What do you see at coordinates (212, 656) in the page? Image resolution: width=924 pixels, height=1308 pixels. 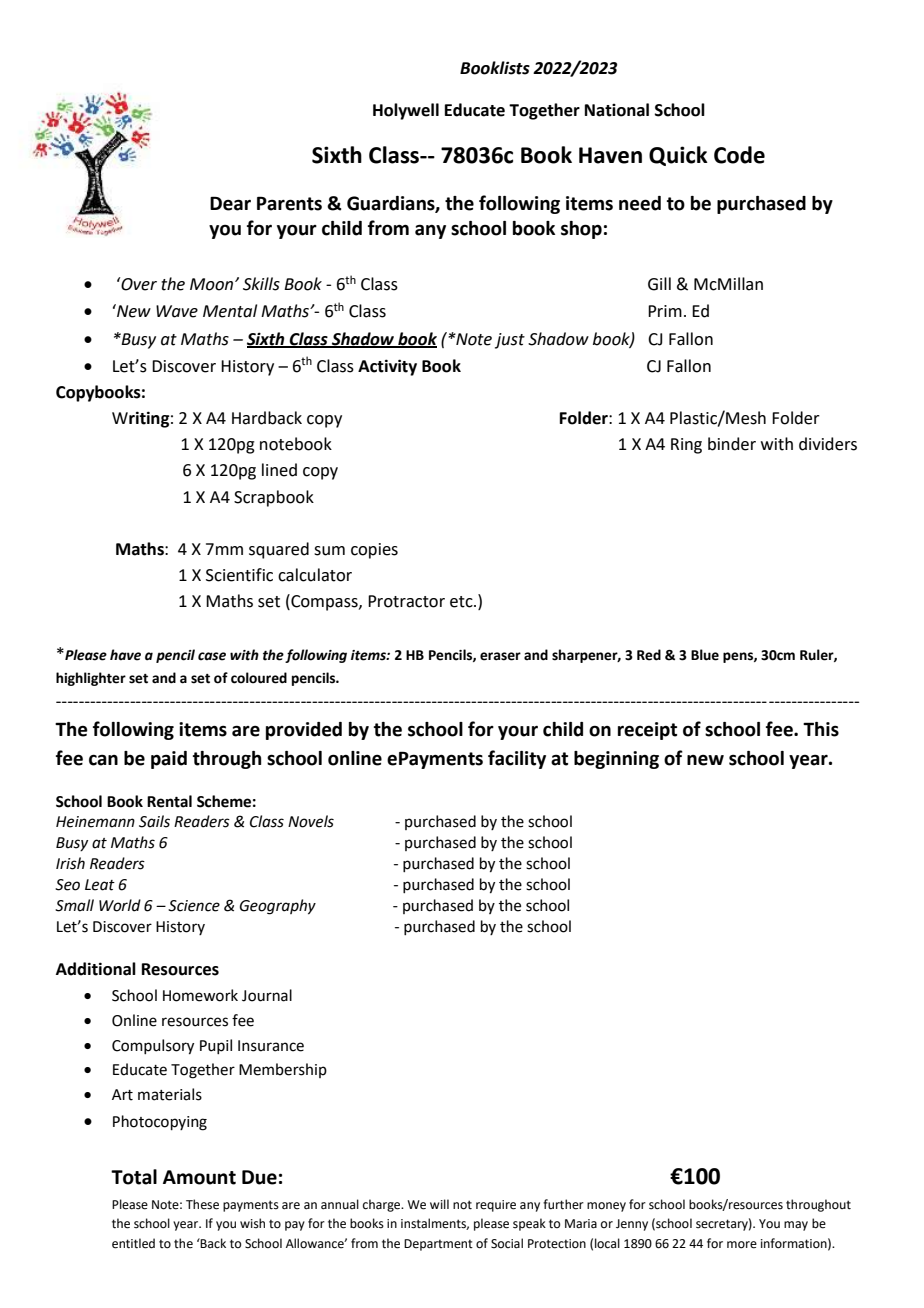 I see `case` at bounding box center [212, 656].
